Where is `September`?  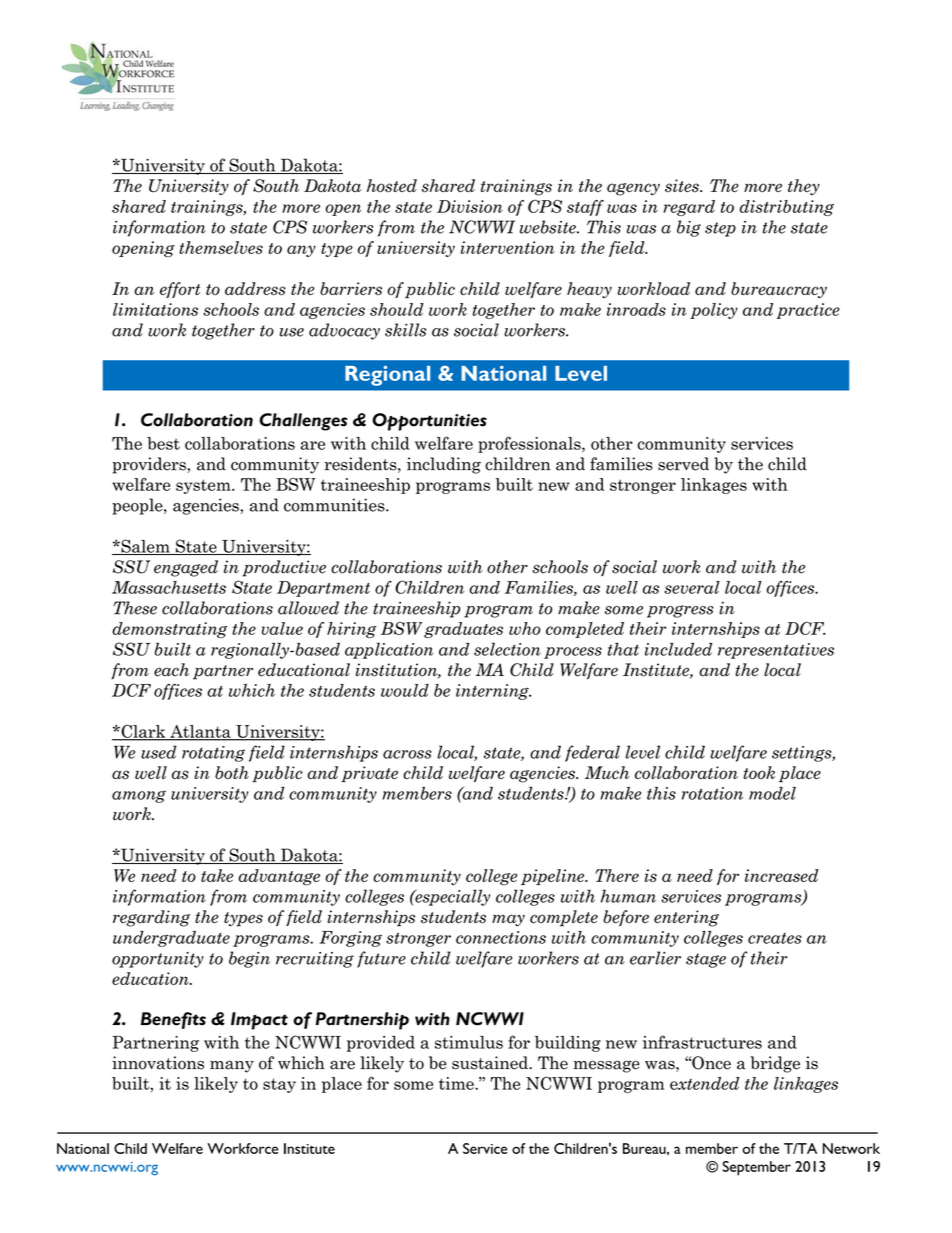 September is located at coordinates (757, 1168).
